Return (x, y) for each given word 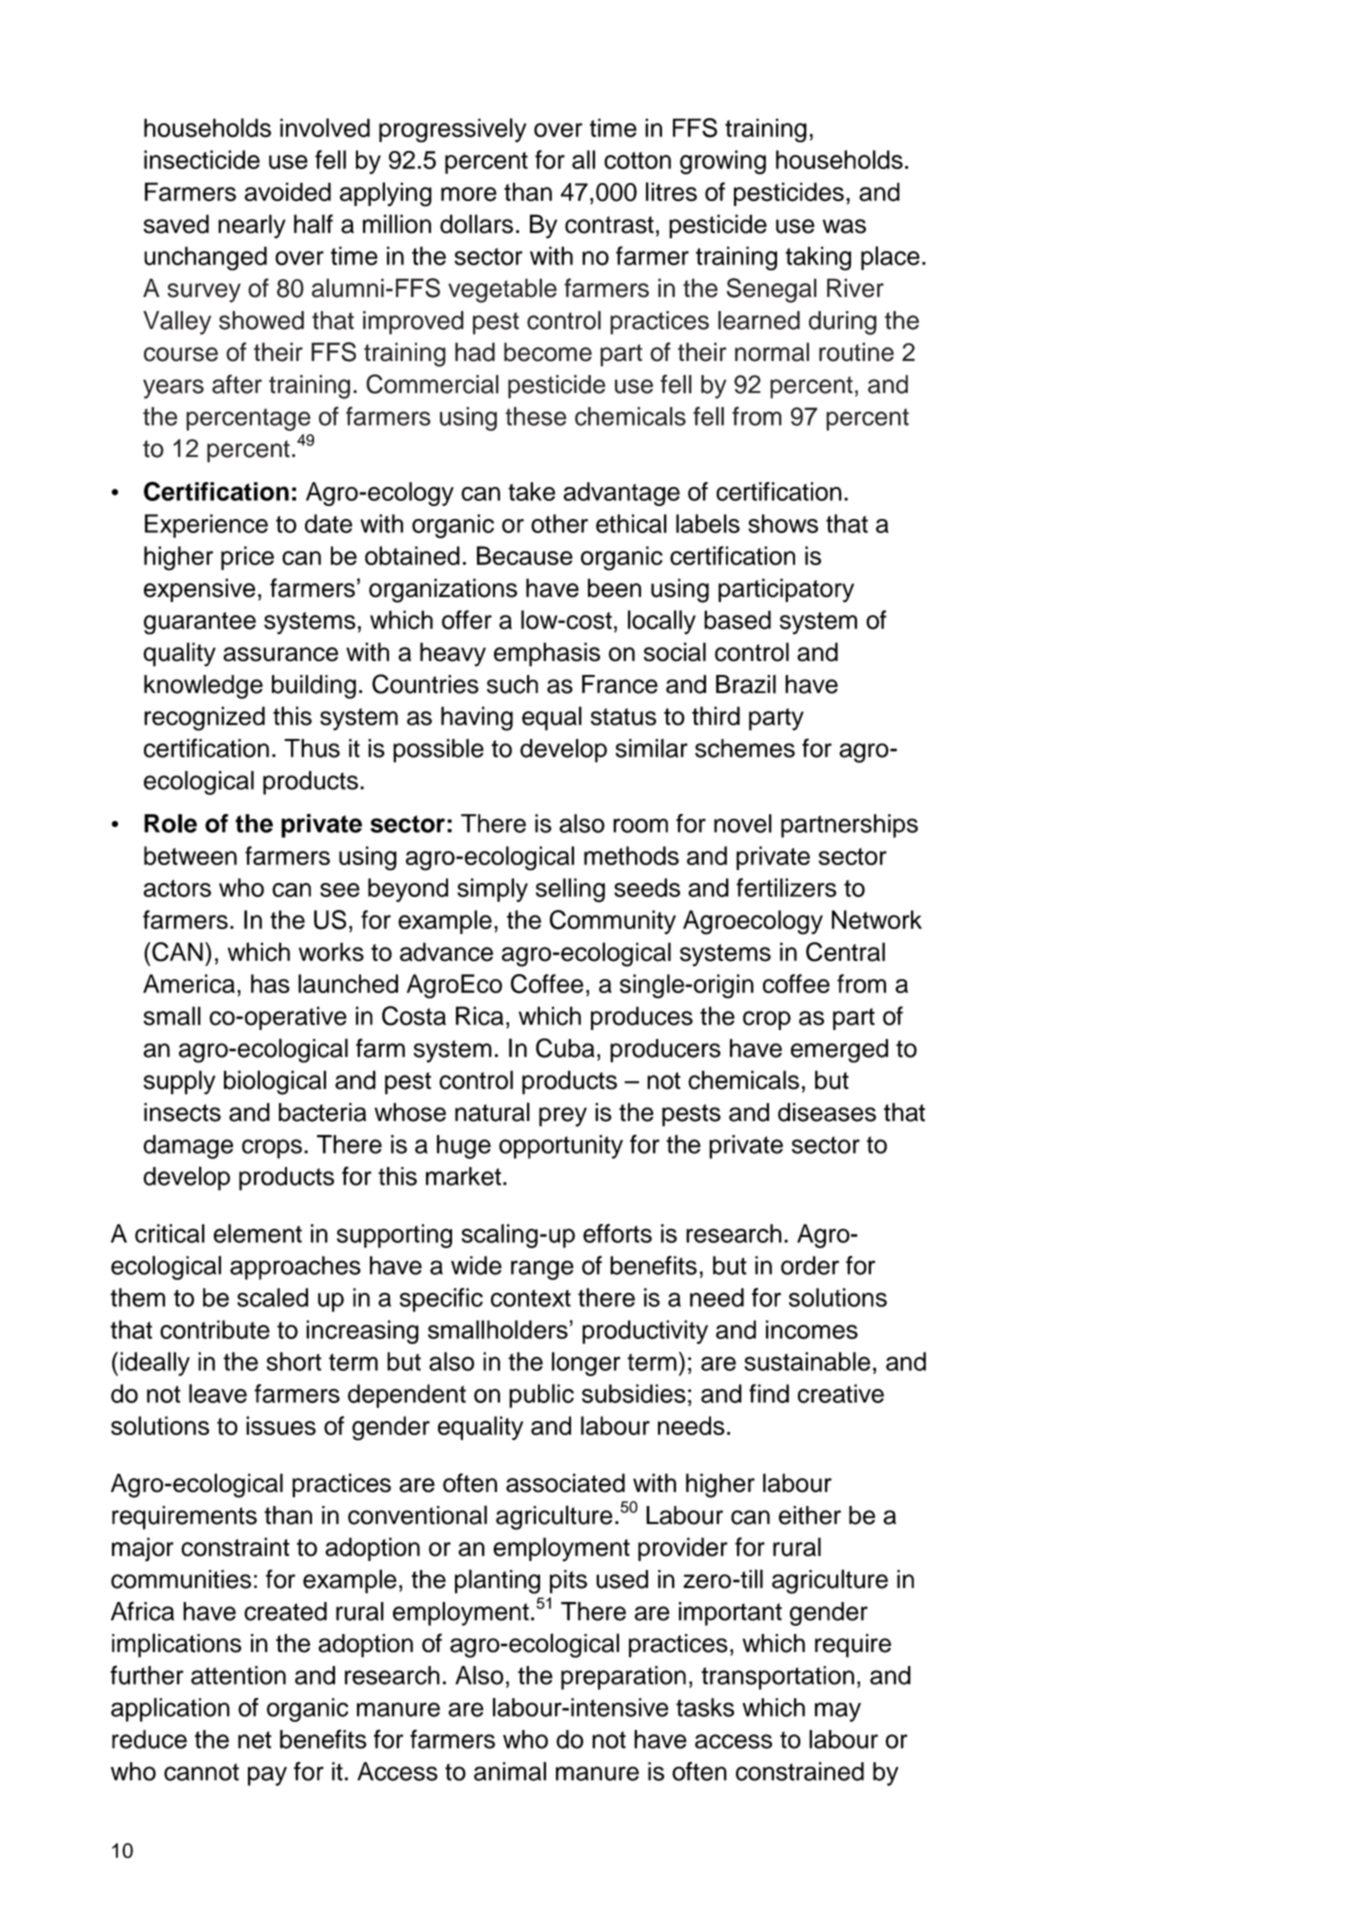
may (838, 1712)
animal (510, 1771)
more (469, 194)
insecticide (202, 159)
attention (238, 1675)
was (844, 226)
